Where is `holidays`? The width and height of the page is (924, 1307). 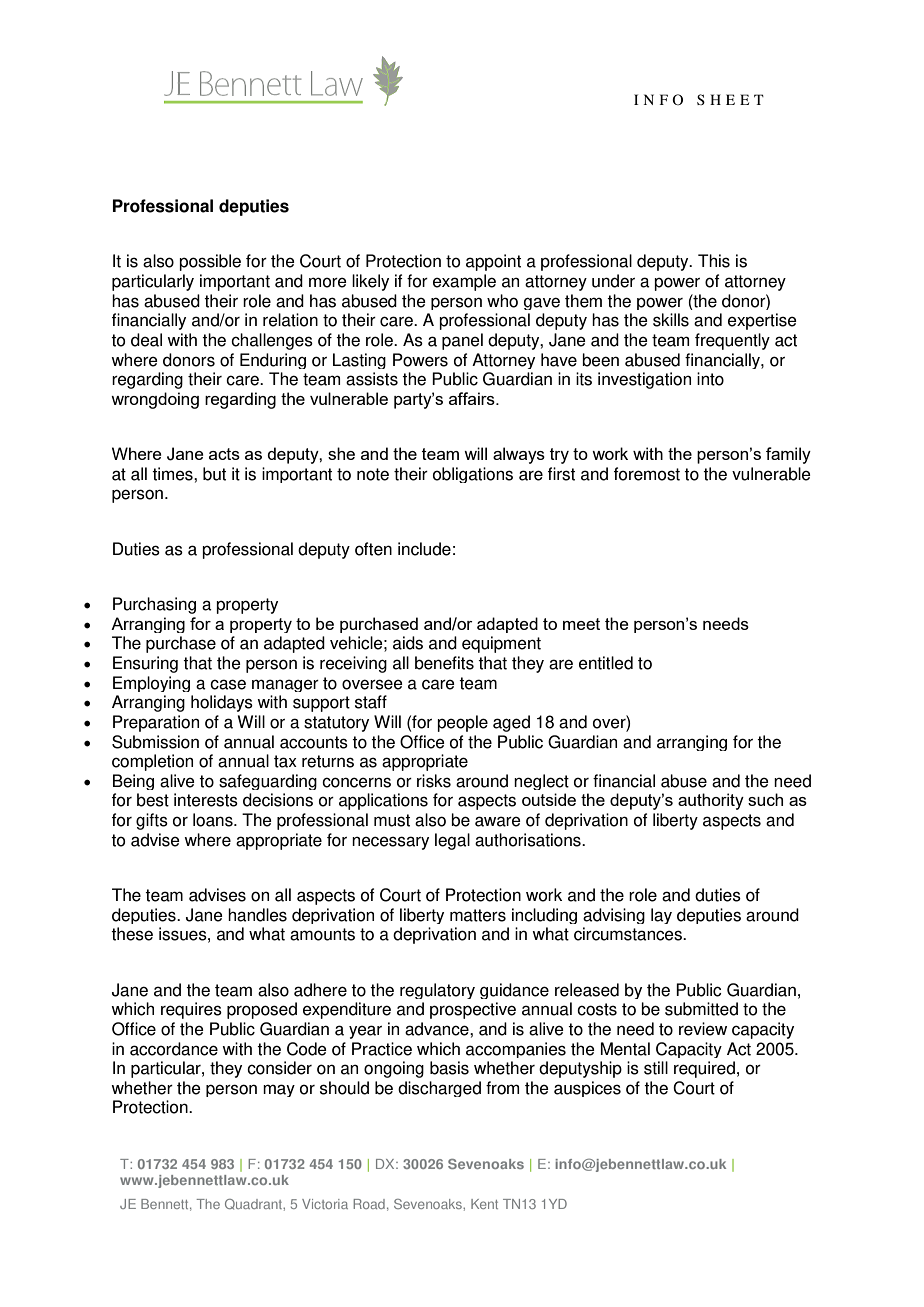
holidays is located at coordinates (222, 703).
